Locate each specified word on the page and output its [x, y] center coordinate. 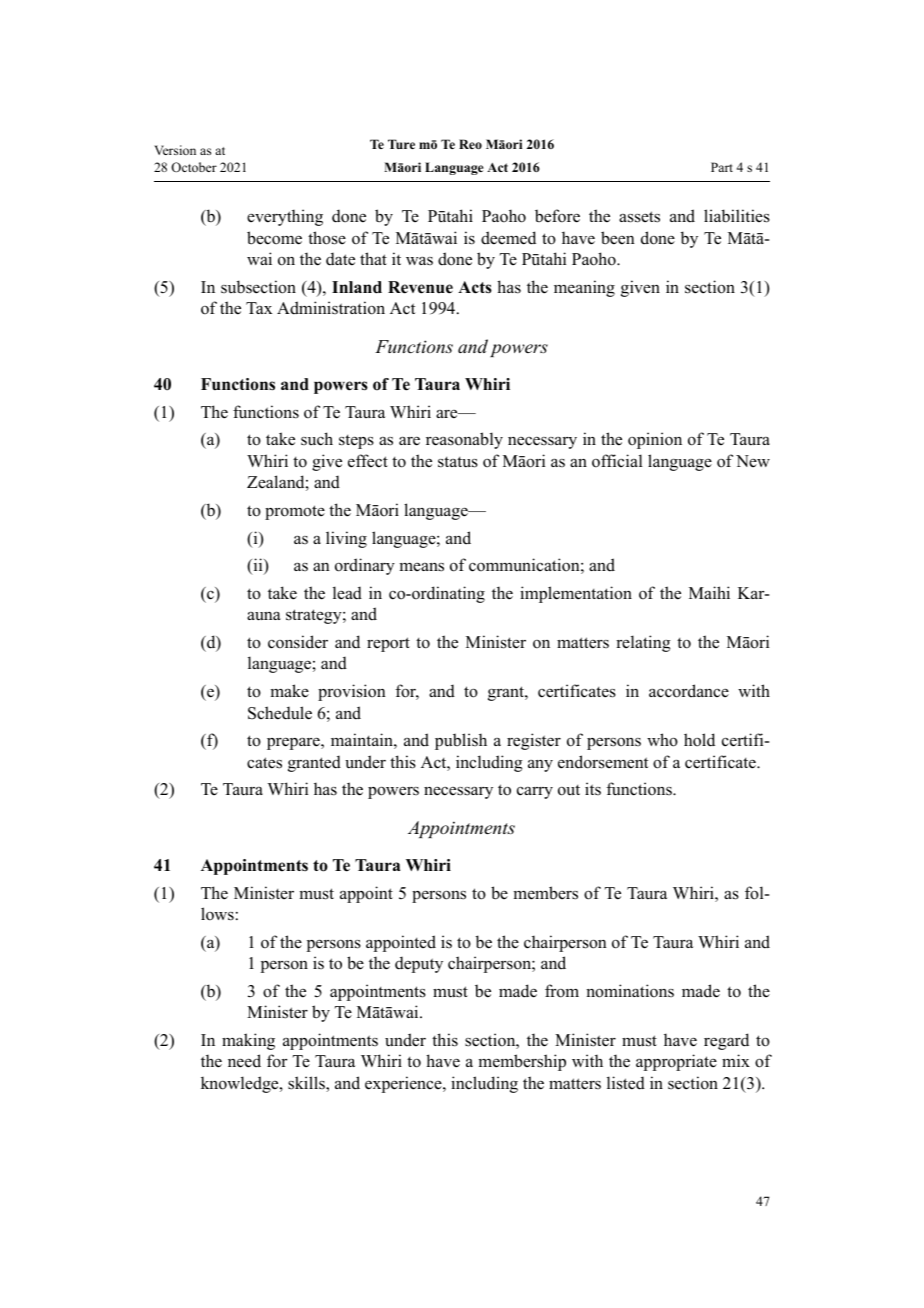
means [421, 567]
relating [643, 643]
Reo [470, 144]
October [194, 167]
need [244, 1061]
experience [404, 1084]
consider [298, 642]
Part [722, 167]
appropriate [676, 1062]
